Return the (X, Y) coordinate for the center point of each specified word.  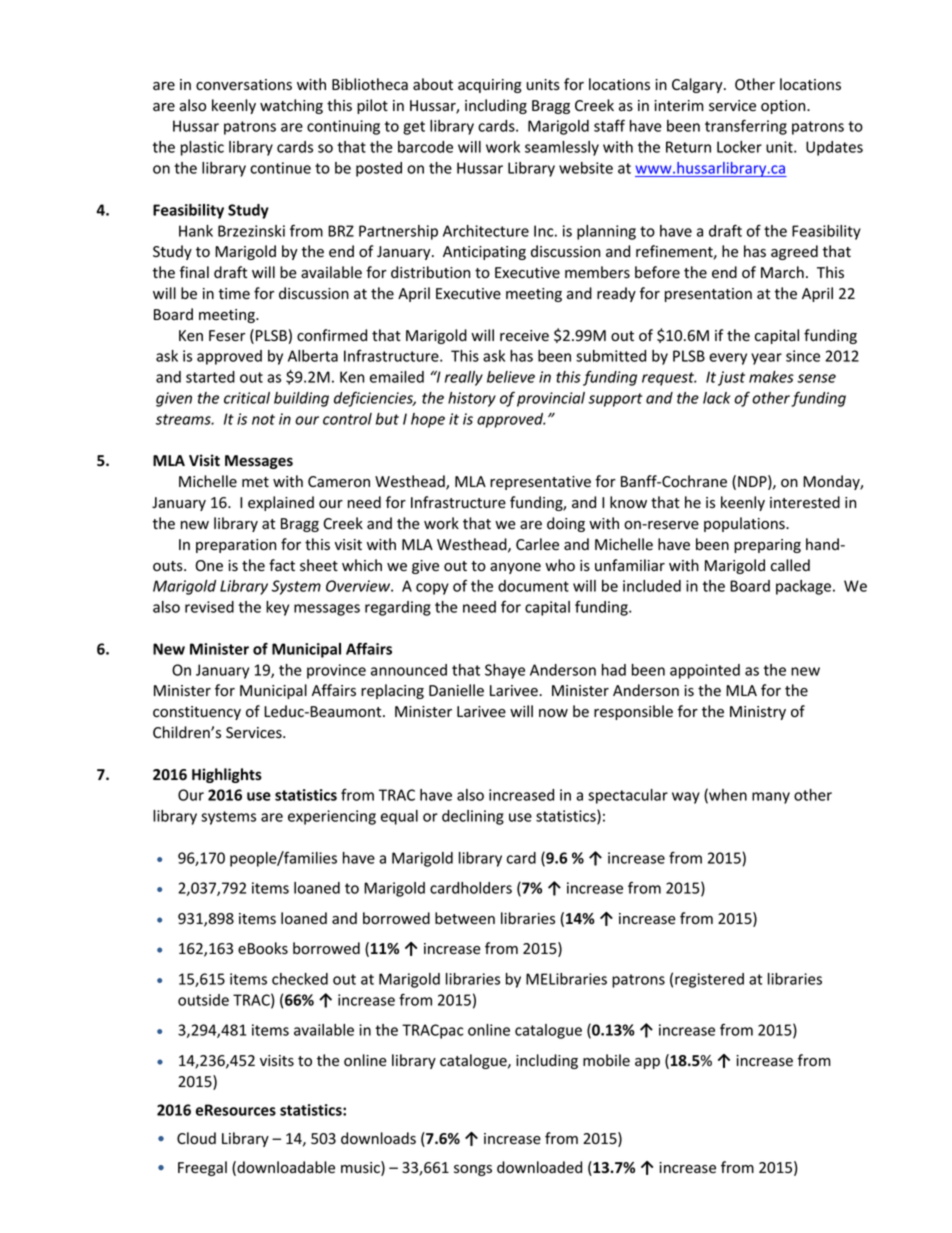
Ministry (758, 713)
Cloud (196, 1138)
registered (709, 980)
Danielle (456, 690)
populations (745, 524)
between (465, 918)
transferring (746, 127)
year (766, 359)
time (234, 294)
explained (281, 503)
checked (300, 979)
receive (524, 336)
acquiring (490, 86)
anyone (515, 568)
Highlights (227, 775)
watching (291, 106)
